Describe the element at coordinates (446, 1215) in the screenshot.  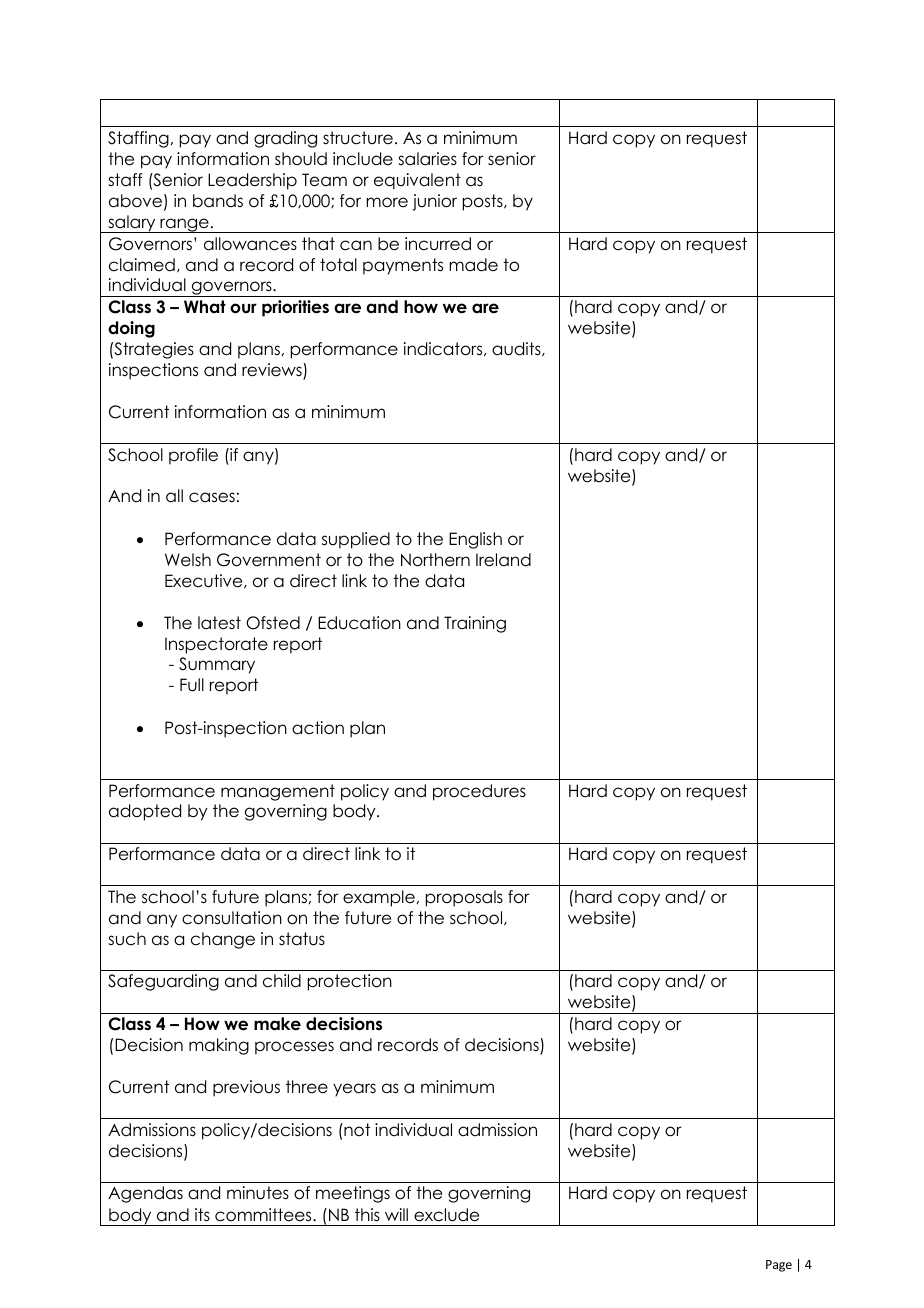
I see `exclude` at that location.
